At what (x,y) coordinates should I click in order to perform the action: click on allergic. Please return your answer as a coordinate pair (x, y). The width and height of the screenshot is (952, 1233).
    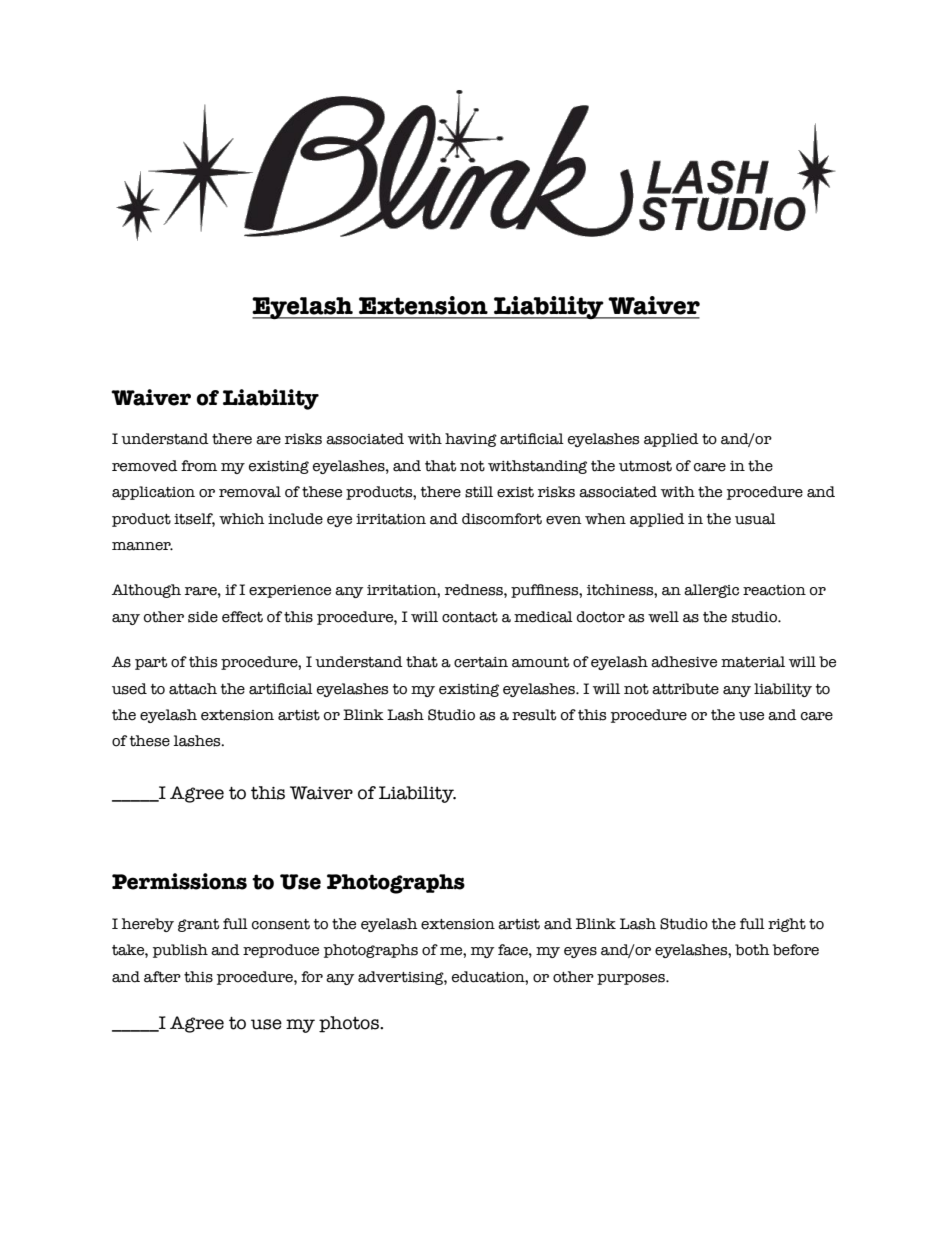
    Looking at the image, I should click on (711, 591).
